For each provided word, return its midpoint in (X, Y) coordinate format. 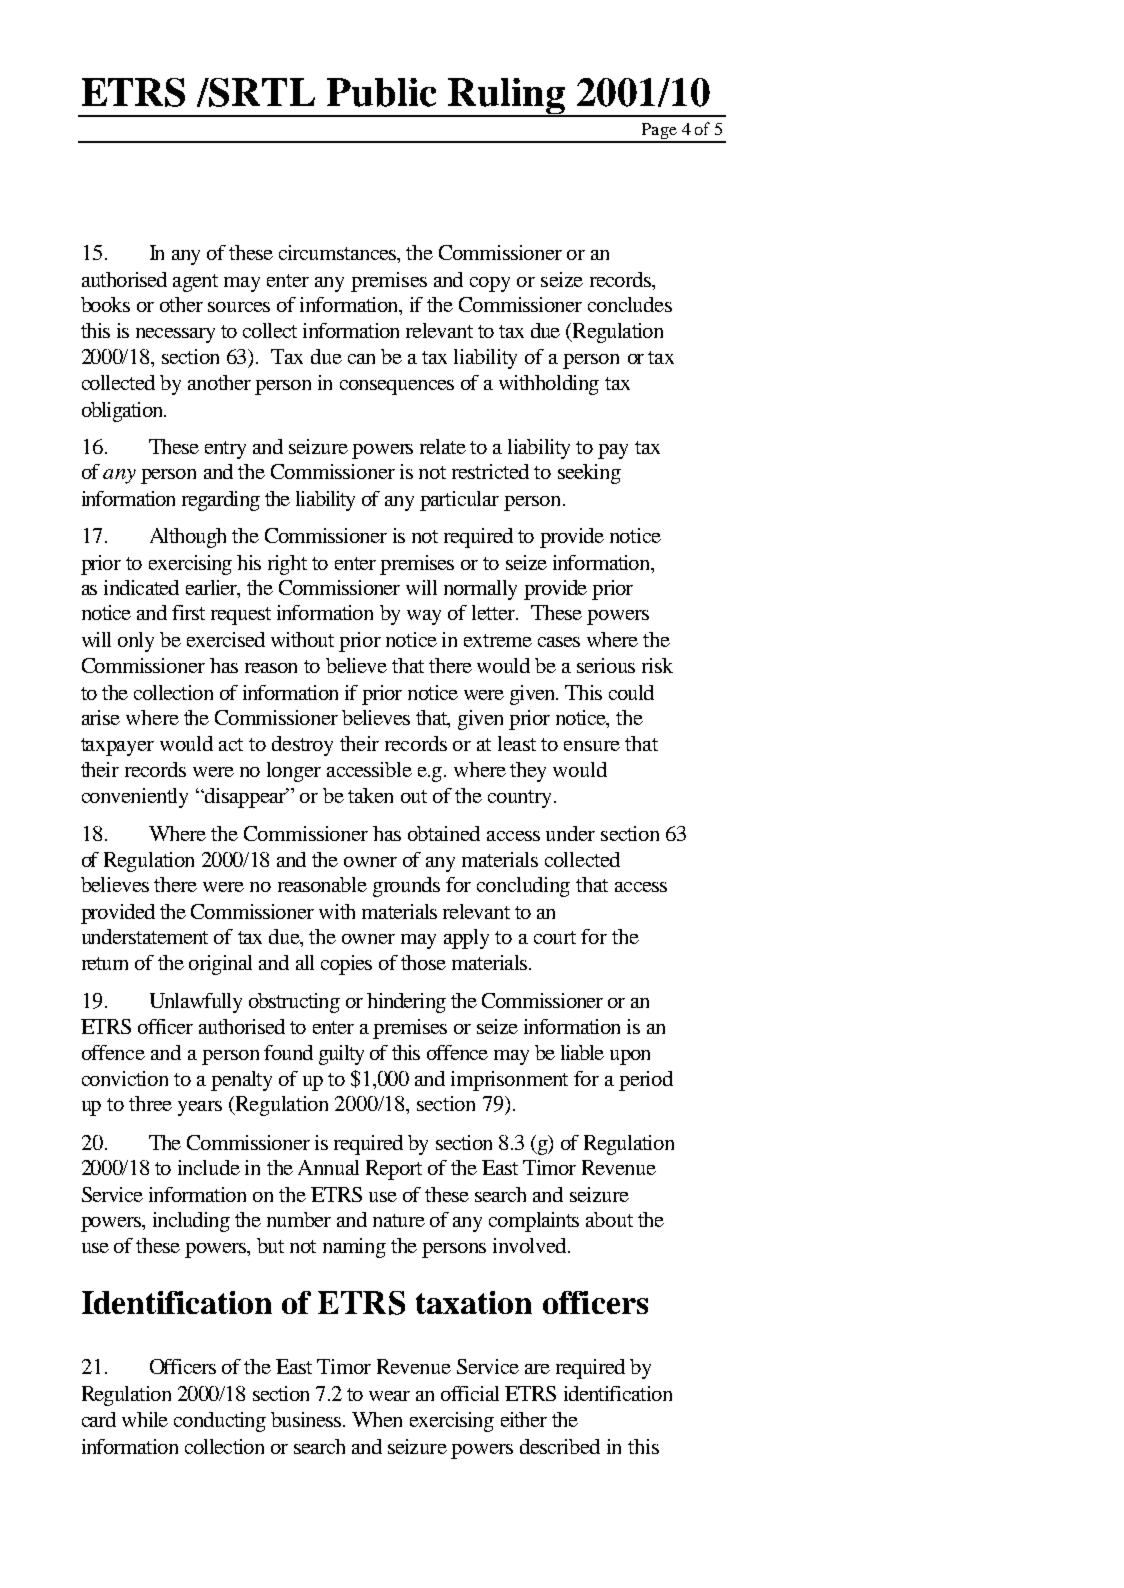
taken (370, 795)
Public (381, 92)
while (145, 1419)
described (560, 1446)
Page (659, 132)
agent (195, 283)
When (377, 1419)
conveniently (135, 798)
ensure (592, 746)
